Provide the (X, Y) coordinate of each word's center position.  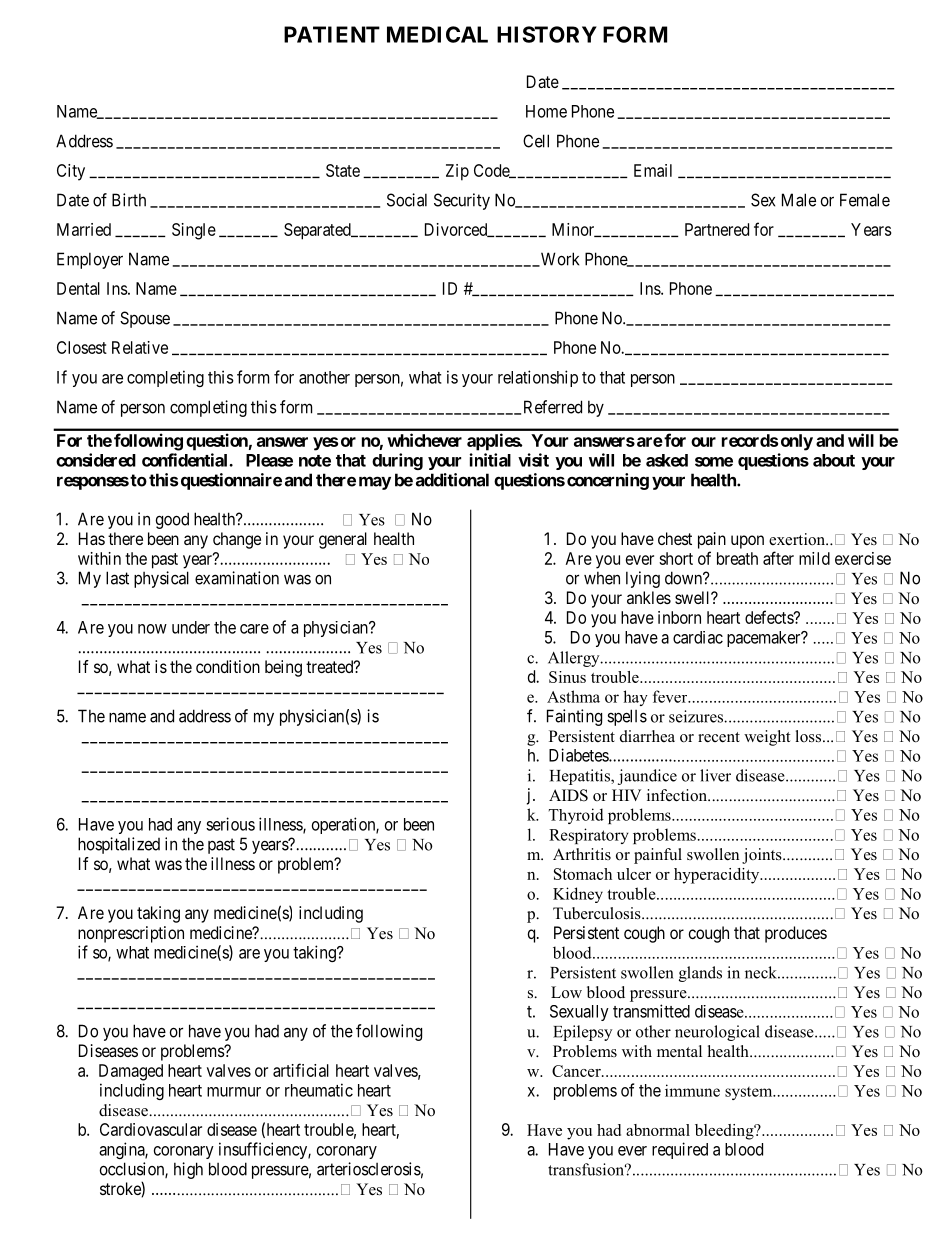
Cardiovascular (151, 1129)
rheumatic (319, 1090)
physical (161, 579)
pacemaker (765, 639)
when (602, 578)
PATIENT (332, 34)
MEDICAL (437, 34)
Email (653, 170)
